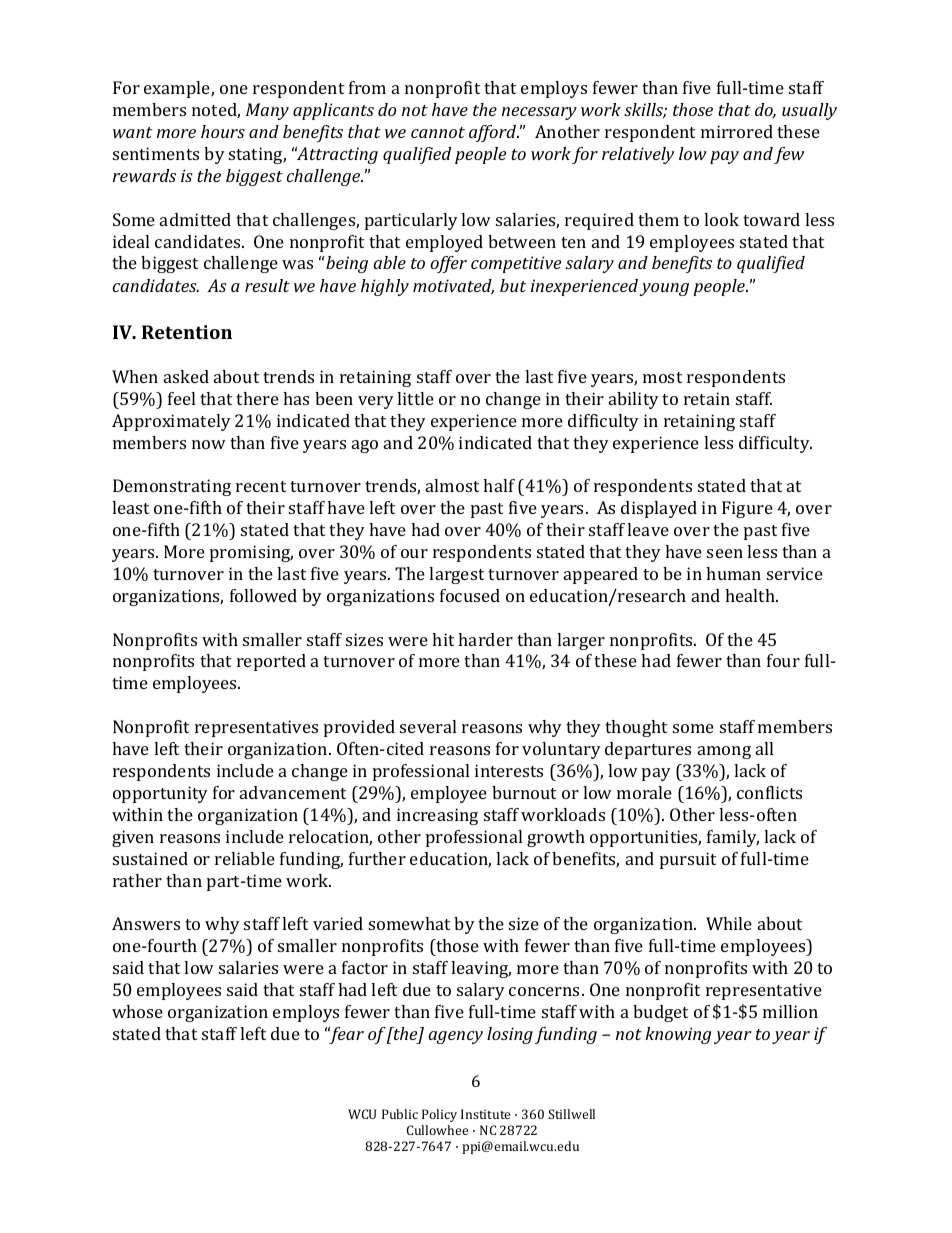 Image resolution: width=952 pixels, height=1233 pixels. I want to click on hours, so click(223, 131).
